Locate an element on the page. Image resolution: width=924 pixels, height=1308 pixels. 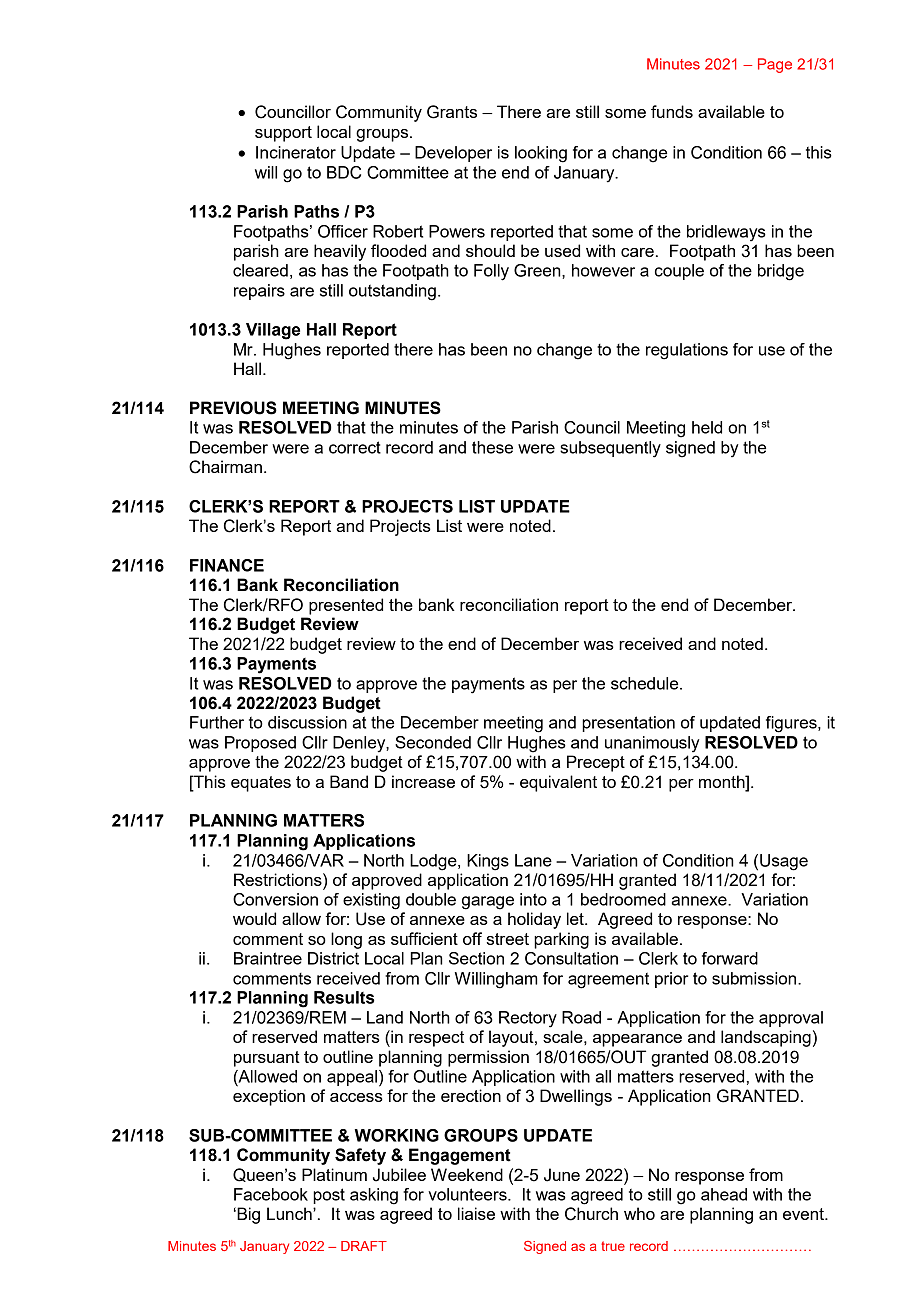
Grants is located at coordinates (452, 112).
